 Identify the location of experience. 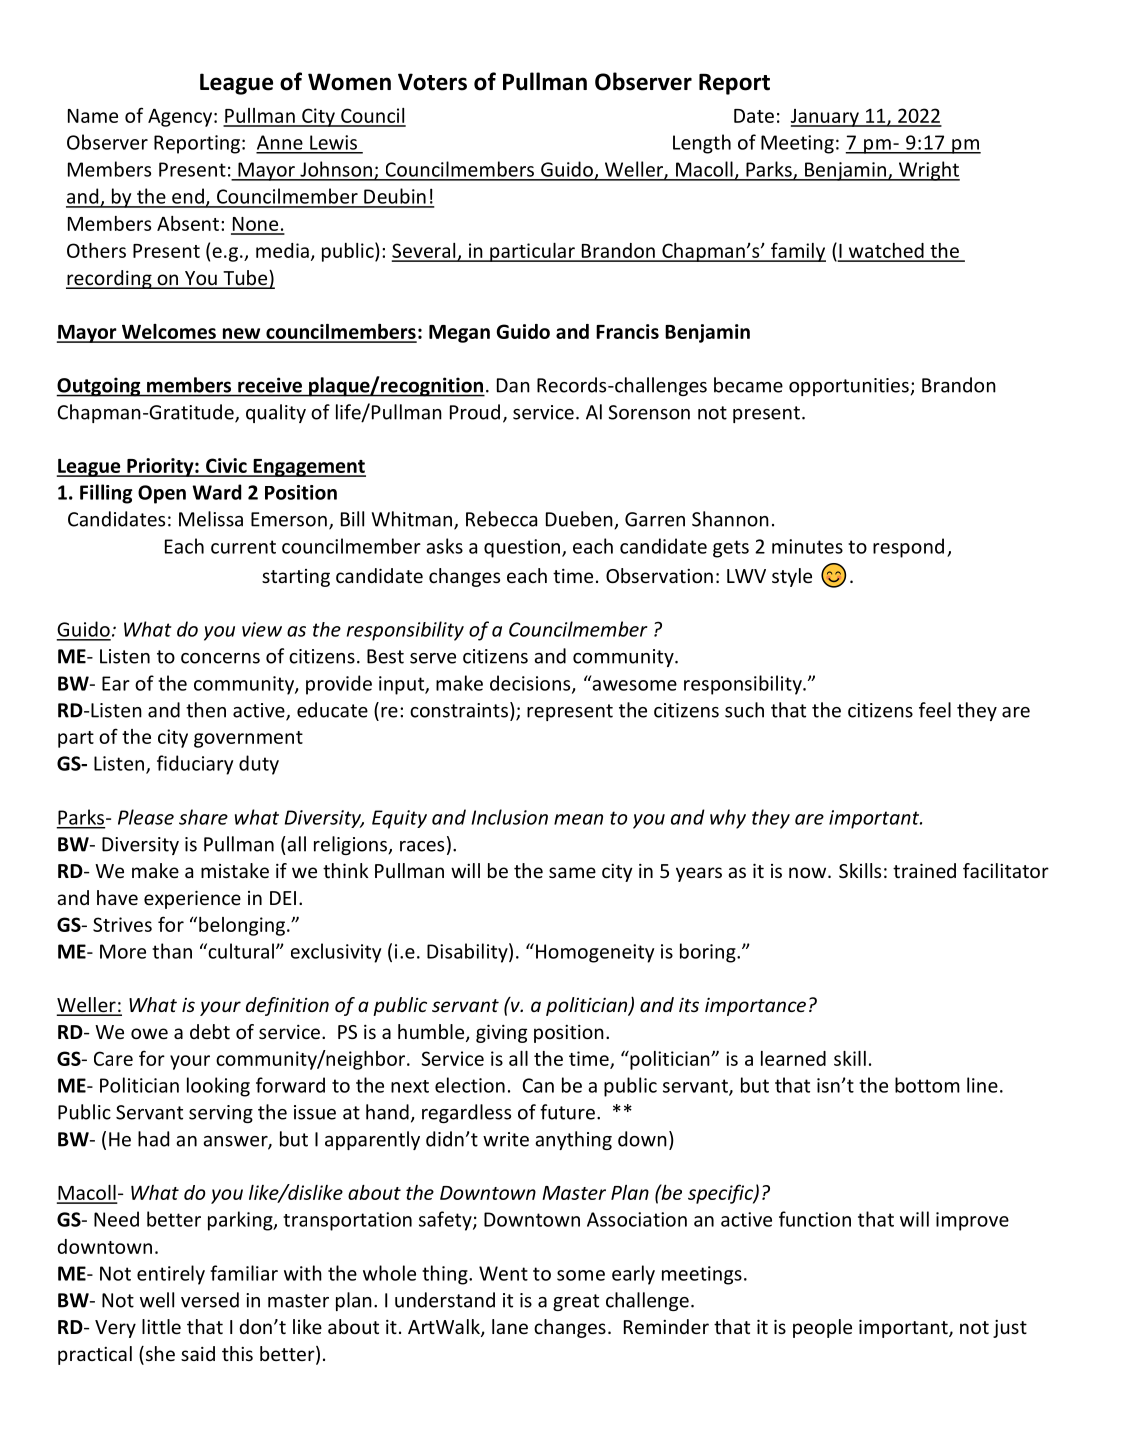
(192, 899).
